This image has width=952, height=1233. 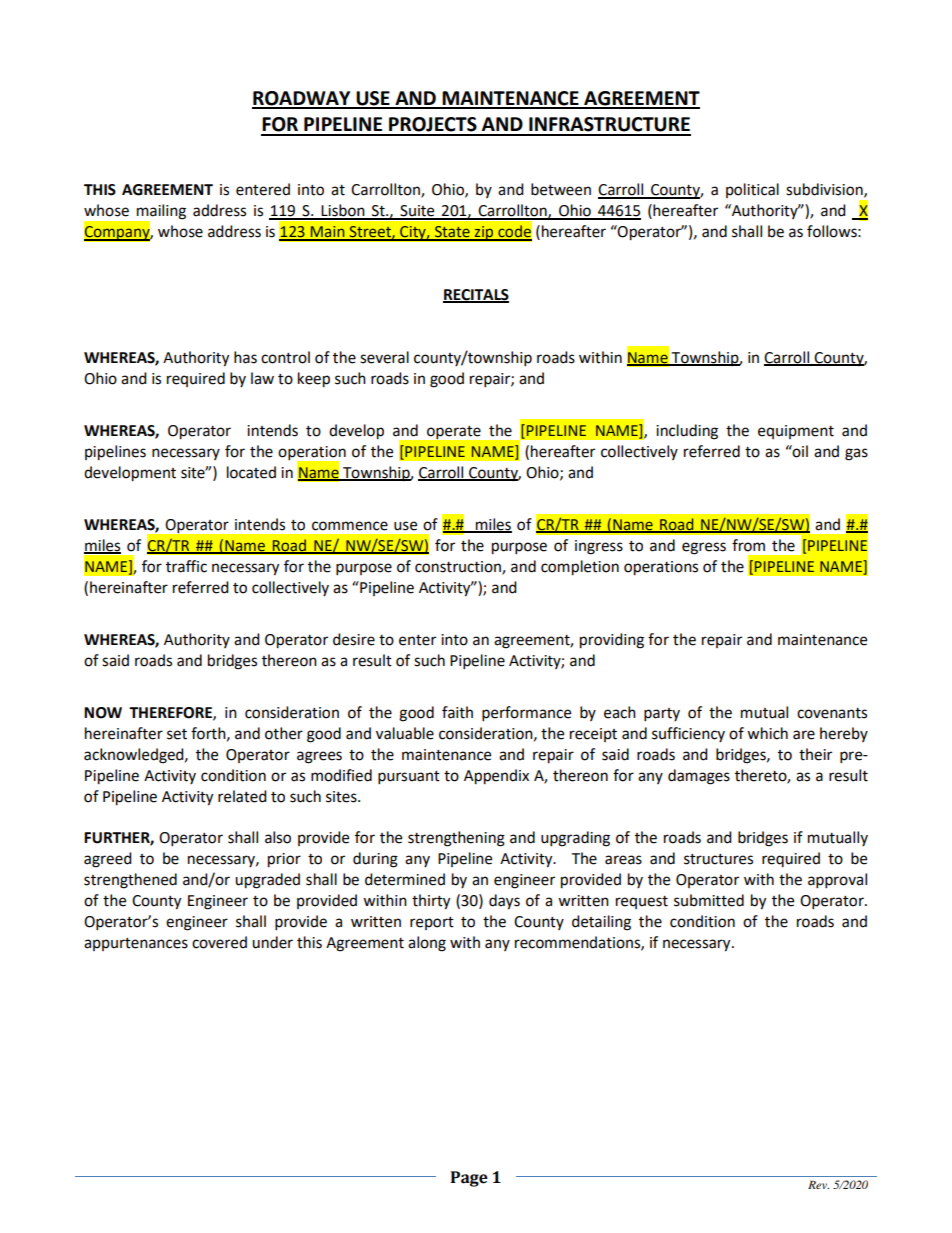 What do you see at coordinates (484, 233) in the image?
I see `zip` at bounding box center [484, 233].
